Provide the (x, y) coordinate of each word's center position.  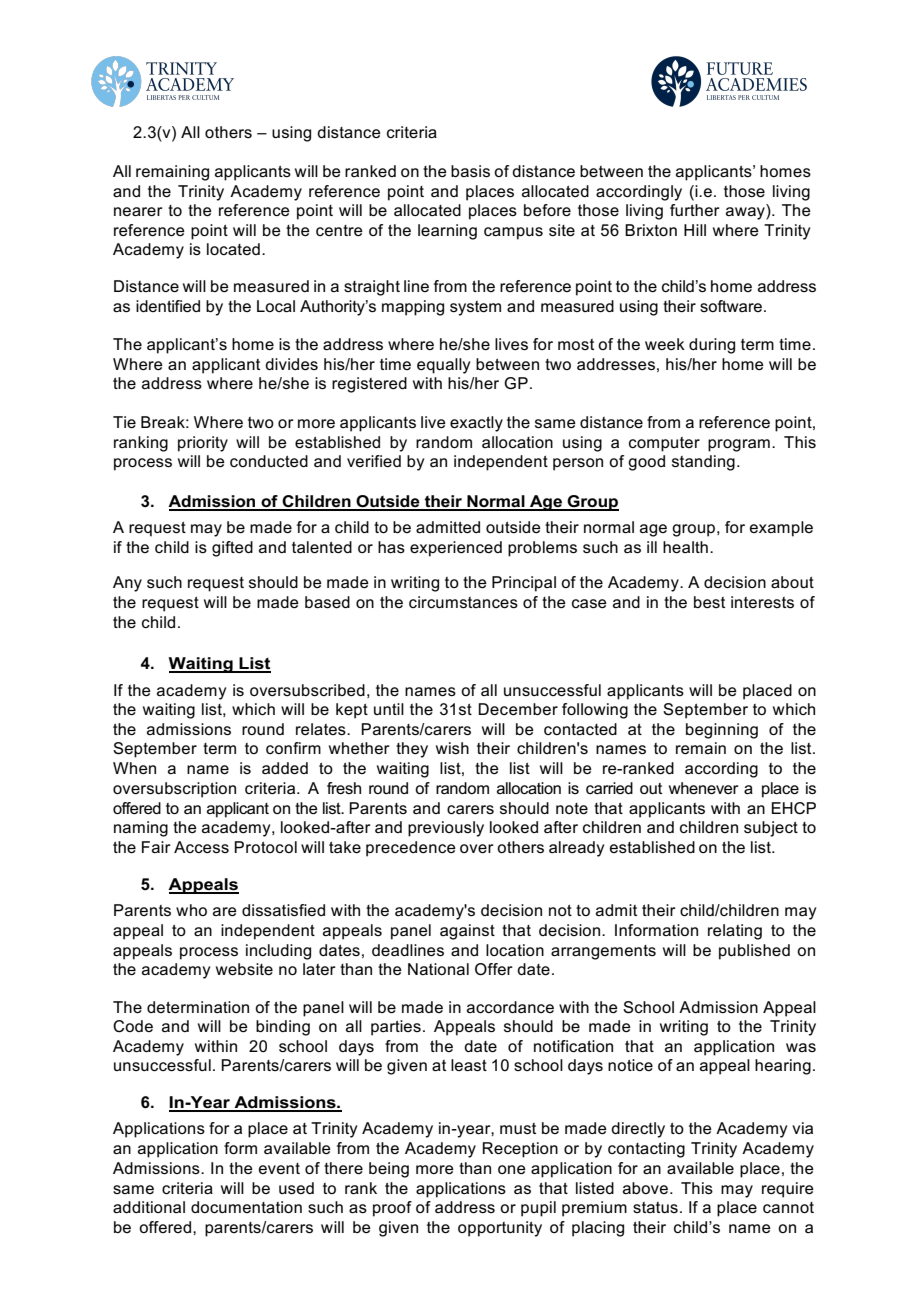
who (191, 910)
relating (735, 932)
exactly (476, 424)
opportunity (500, 1229)
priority (203, 444)
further (695, 210)
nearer (138, 211)
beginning (722, 731)
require (788, 1190)
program (739, 445)
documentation (246, 1207)
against (467, 932)
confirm (293, 748)
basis (470, 171)
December (518, 709)
